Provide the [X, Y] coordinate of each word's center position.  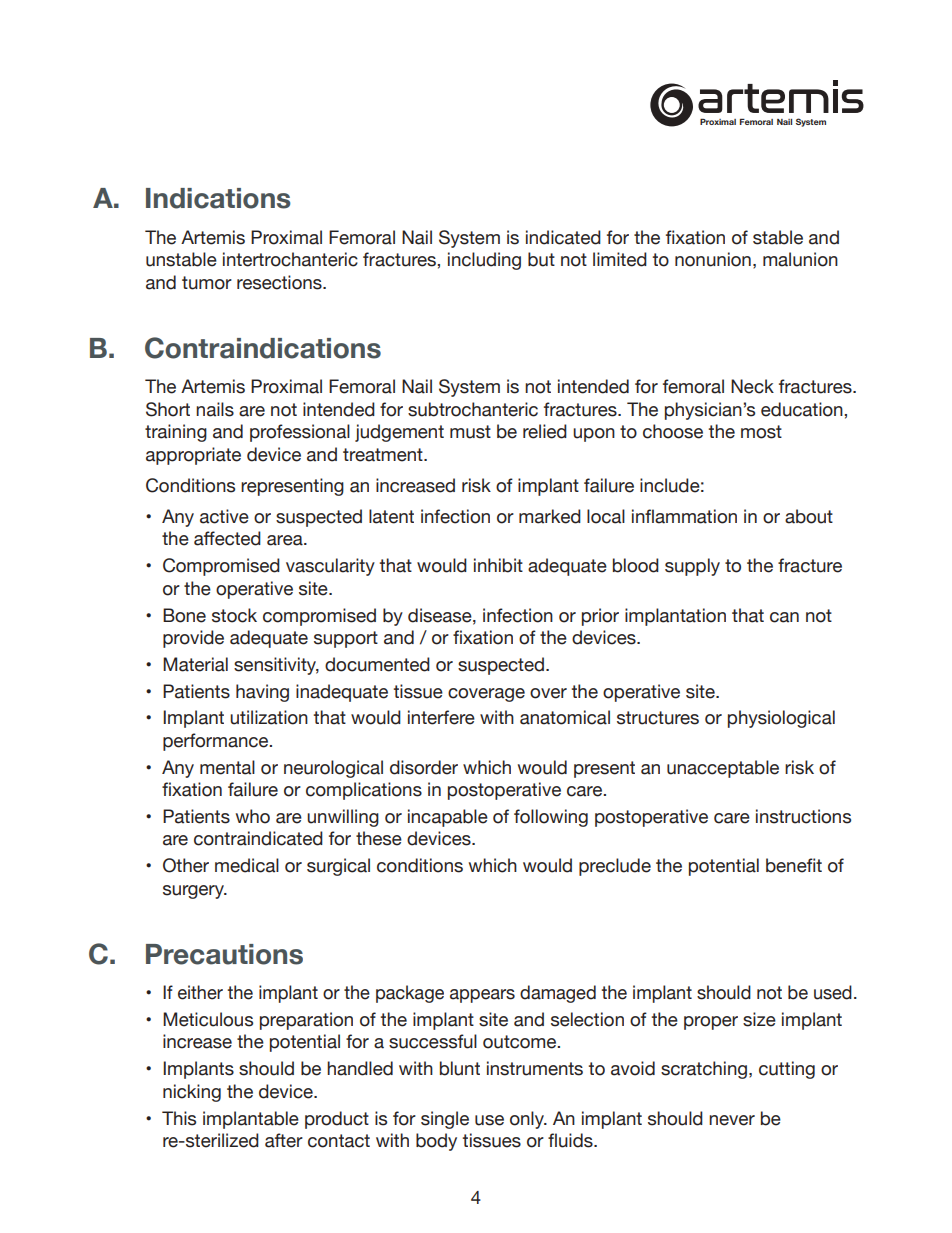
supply [692, 567]
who [253, 816]
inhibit [498, 565]
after [284, 1140]
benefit [794, 865]
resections [280, 282]
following [551, 818]
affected [227, 538]
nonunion [713, 259]
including [484, 261]
